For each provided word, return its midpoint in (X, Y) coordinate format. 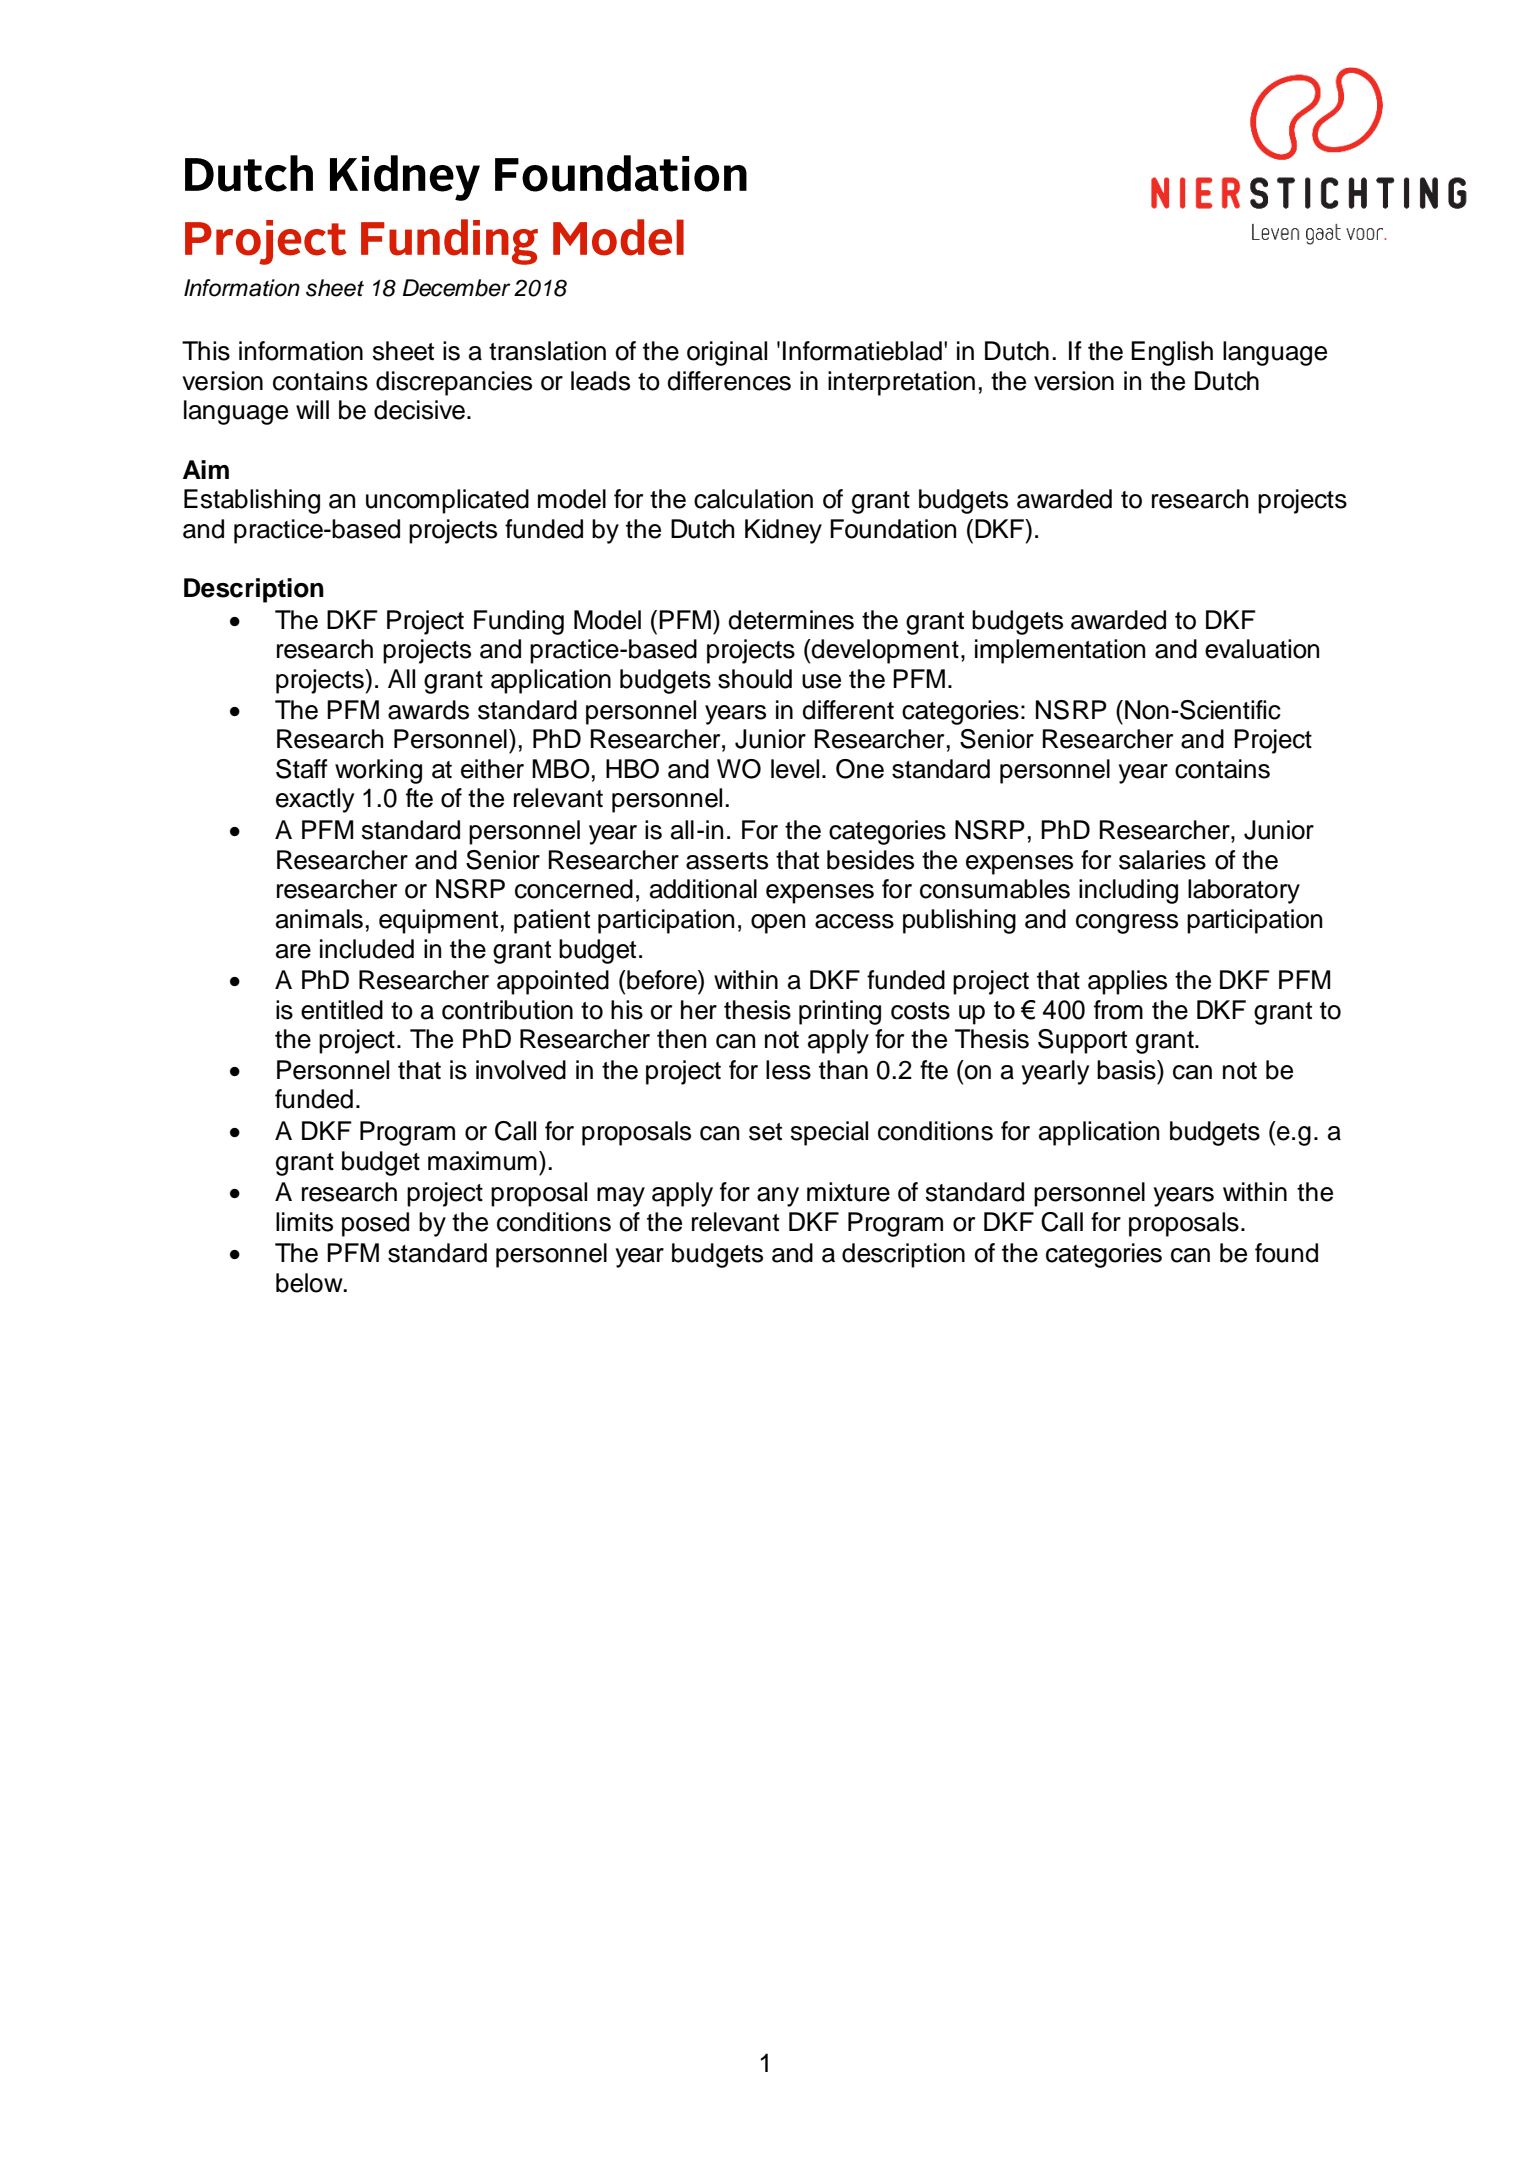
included (367, 949)
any (778, 1197)
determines (791, 620)
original (727, 353)
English (1172, 353)
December (457, 288)
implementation (1060, 651)
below (310, 1283)
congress (1127, 924)
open (778, 924)
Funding (519, 622)
